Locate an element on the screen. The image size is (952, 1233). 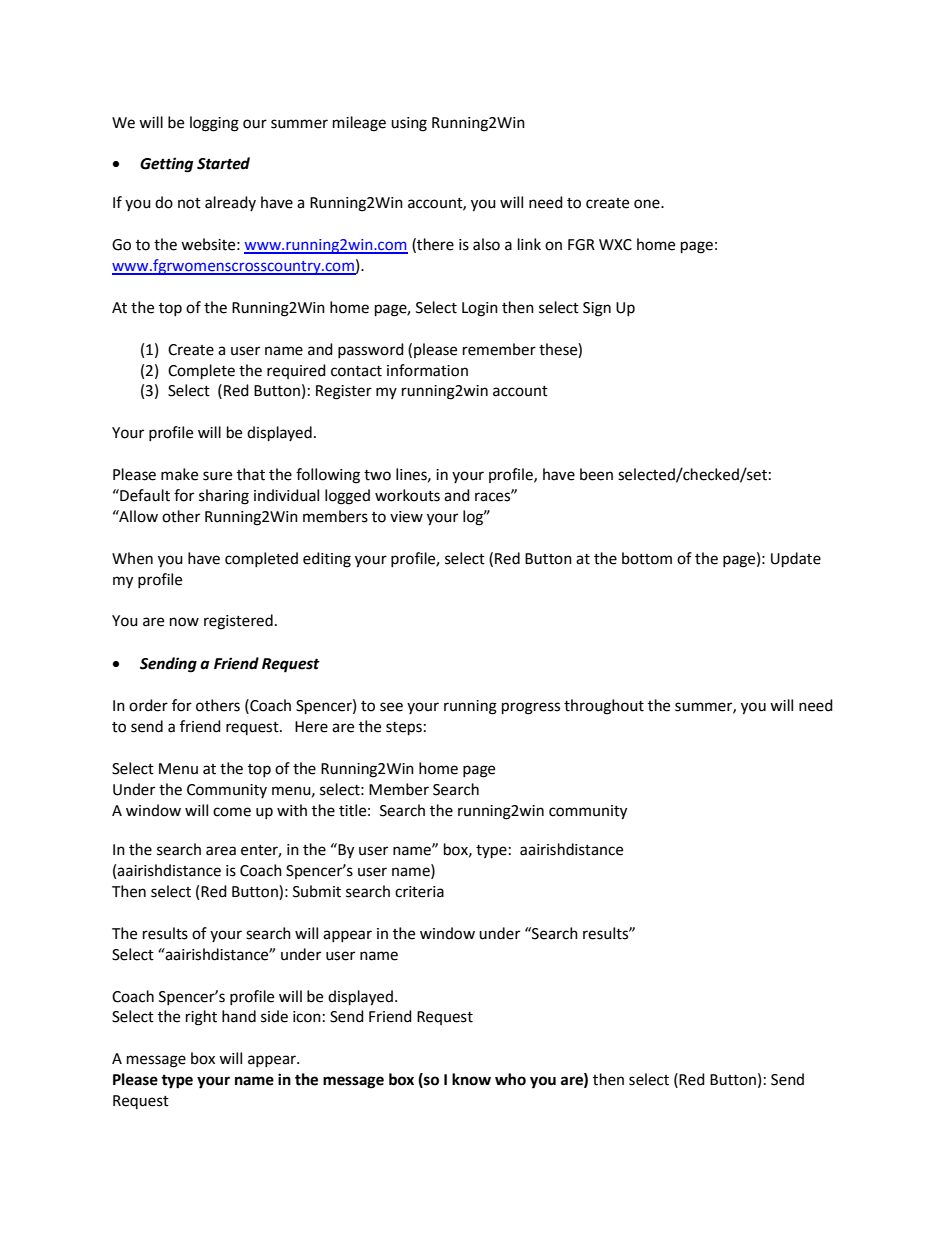
link is located at coordinates (529, 244).
